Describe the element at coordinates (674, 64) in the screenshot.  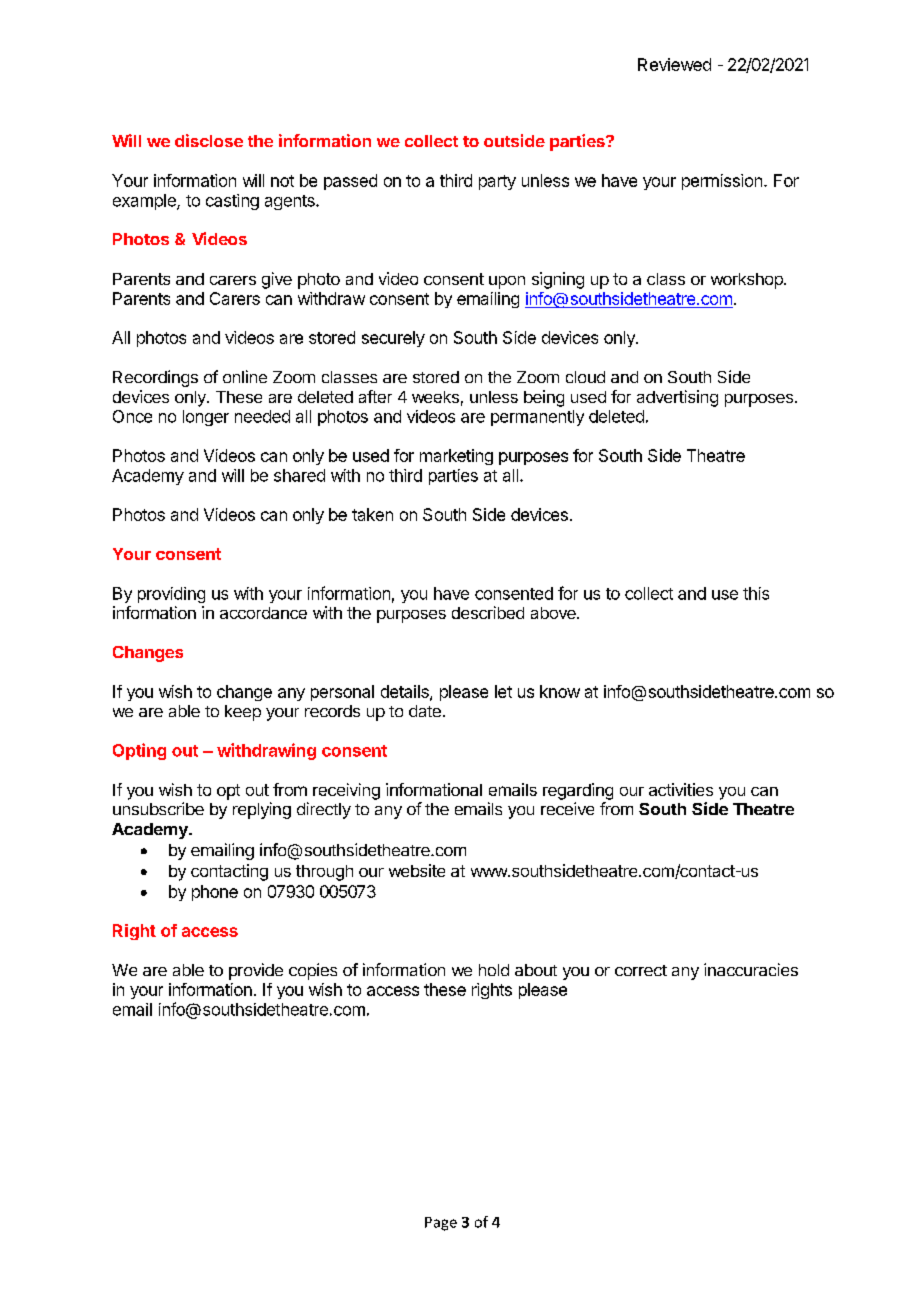
I see `Reviewed` at that location.
